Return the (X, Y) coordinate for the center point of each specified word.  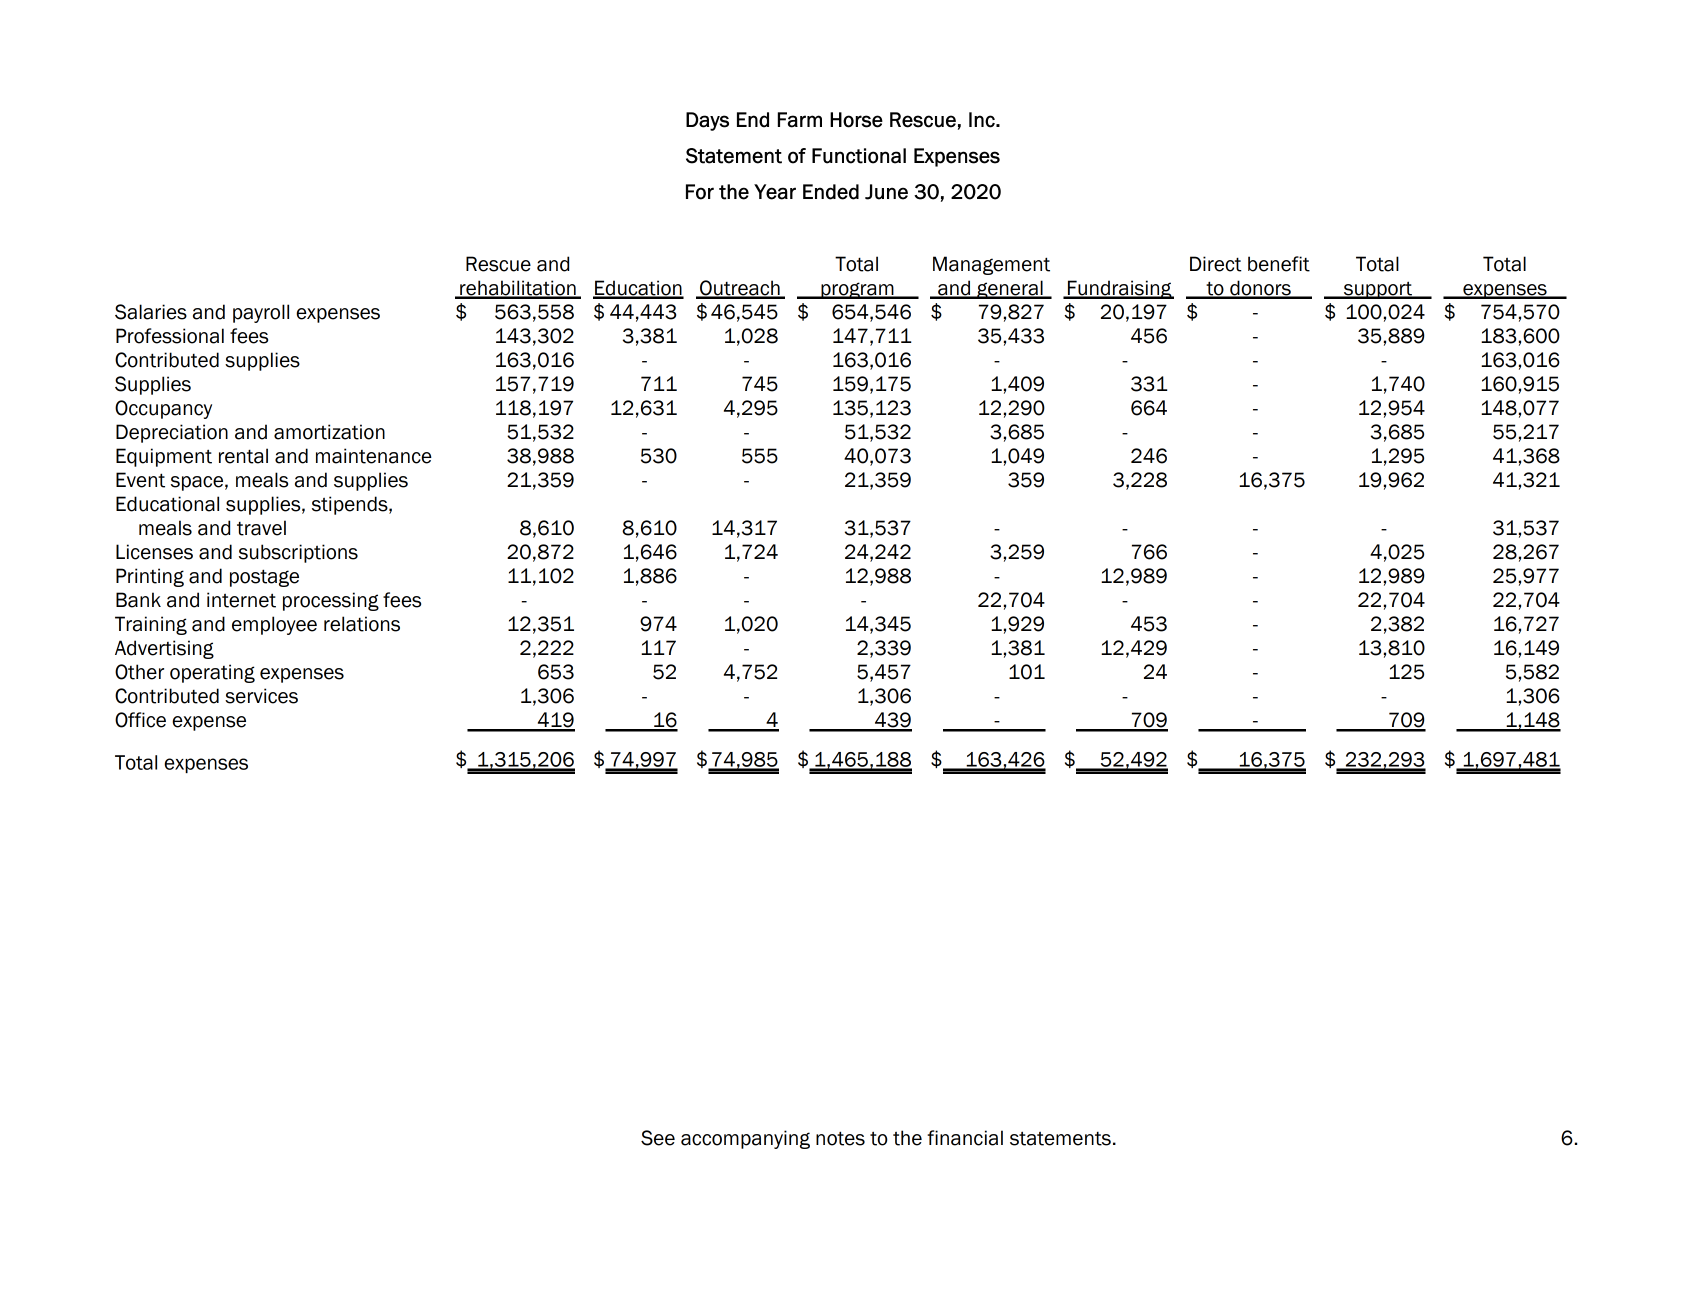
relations (362, 624)
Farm (800, 120)
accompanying (745, 1139)
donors (1260, 289)
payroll (261, 313)
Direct (1216, 264)
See (658, 1138)
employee (274, 625)
